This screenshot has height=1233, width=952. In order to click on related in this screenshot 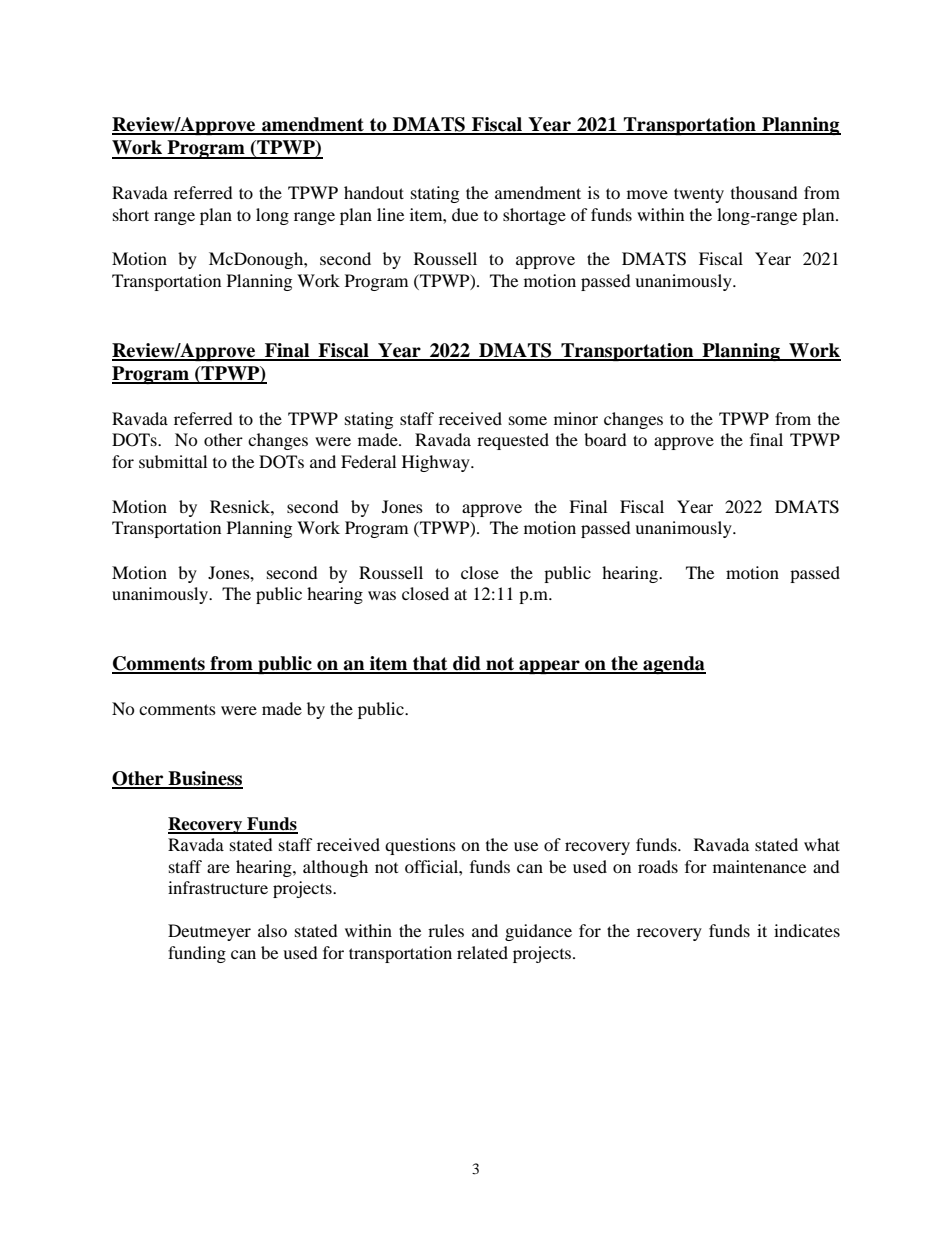, I will do `click(482, 952)`.
